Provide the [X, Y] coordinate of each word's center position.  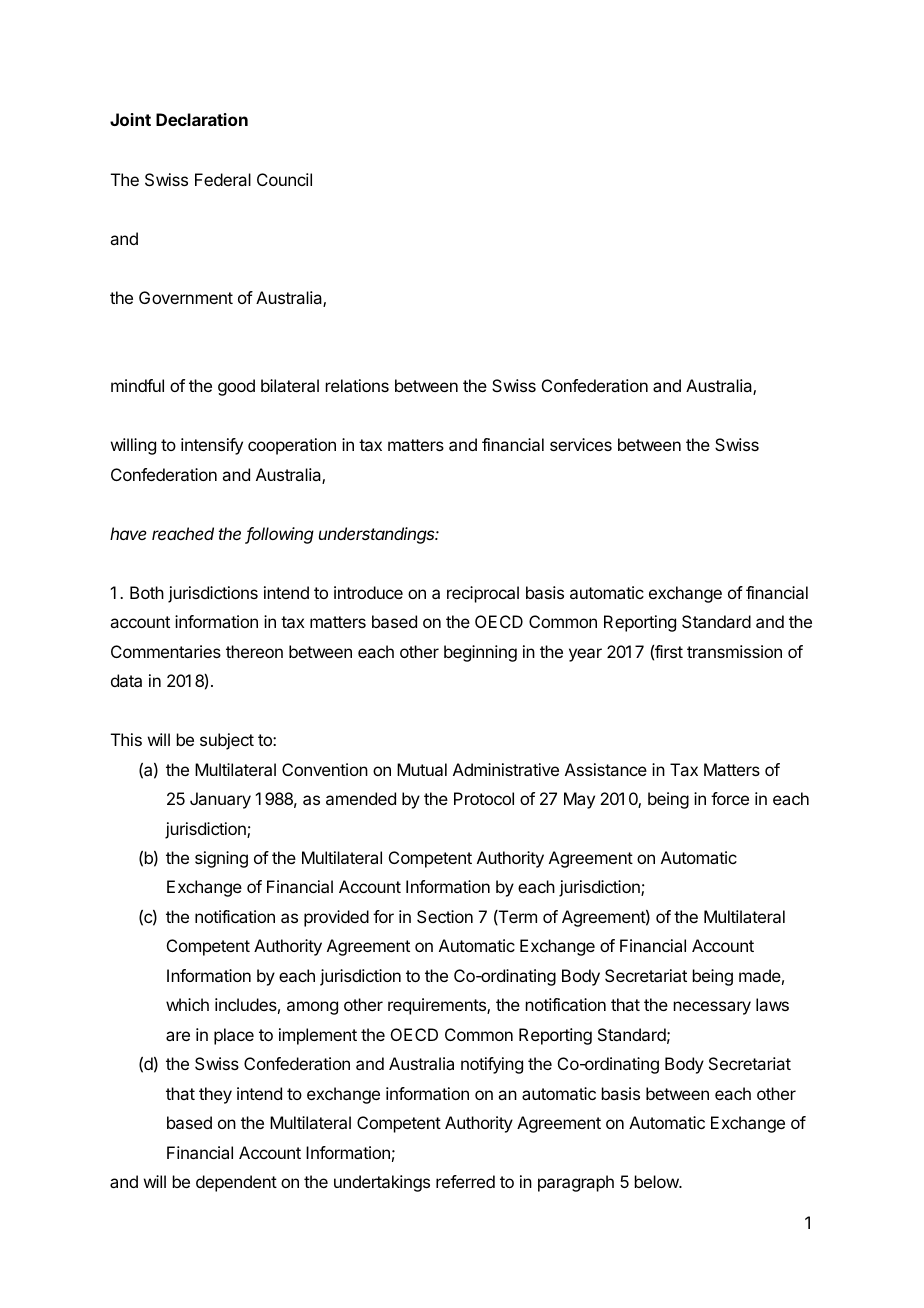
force [730, 798]
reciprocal [483, 594]
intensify [212, 446]
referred [465, 1181]
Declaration [202, 119]
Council [284, 179]
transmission [734, 651]
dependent [236, 1183]
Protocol [484, 798]
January [220, 800]
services [581, 444]
